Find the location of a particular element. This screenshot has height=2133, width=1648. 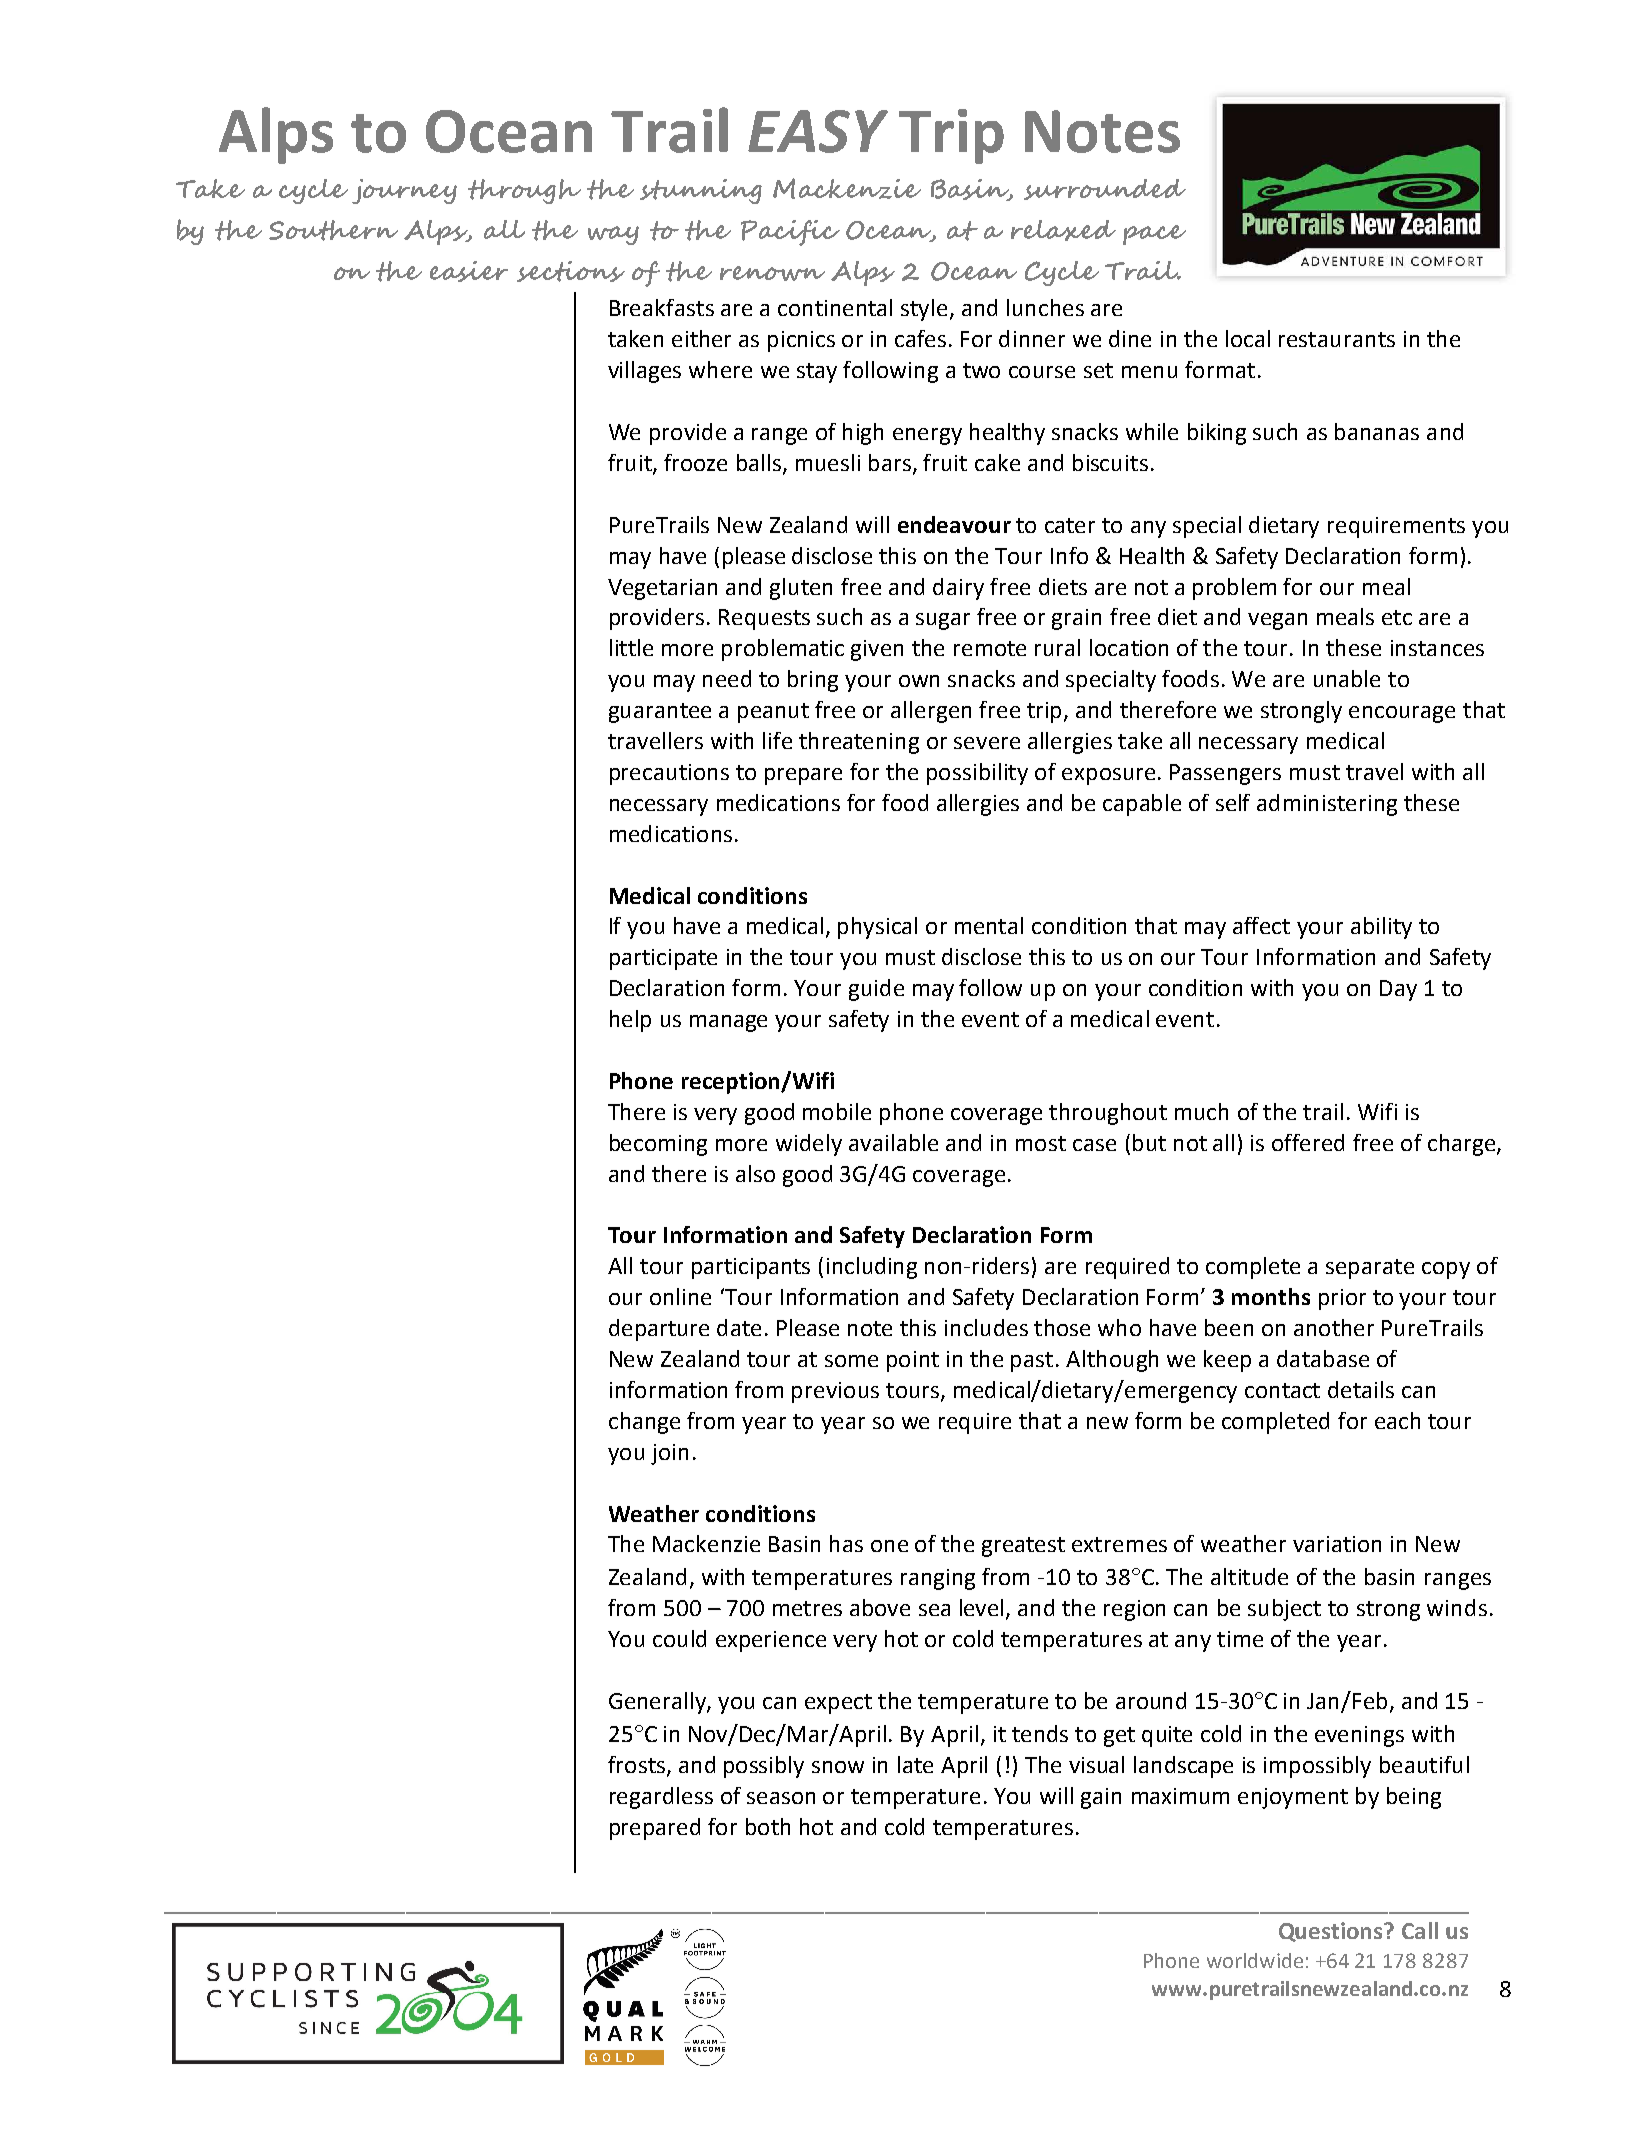

Vegetarian is located at coordinates (662, 589).
